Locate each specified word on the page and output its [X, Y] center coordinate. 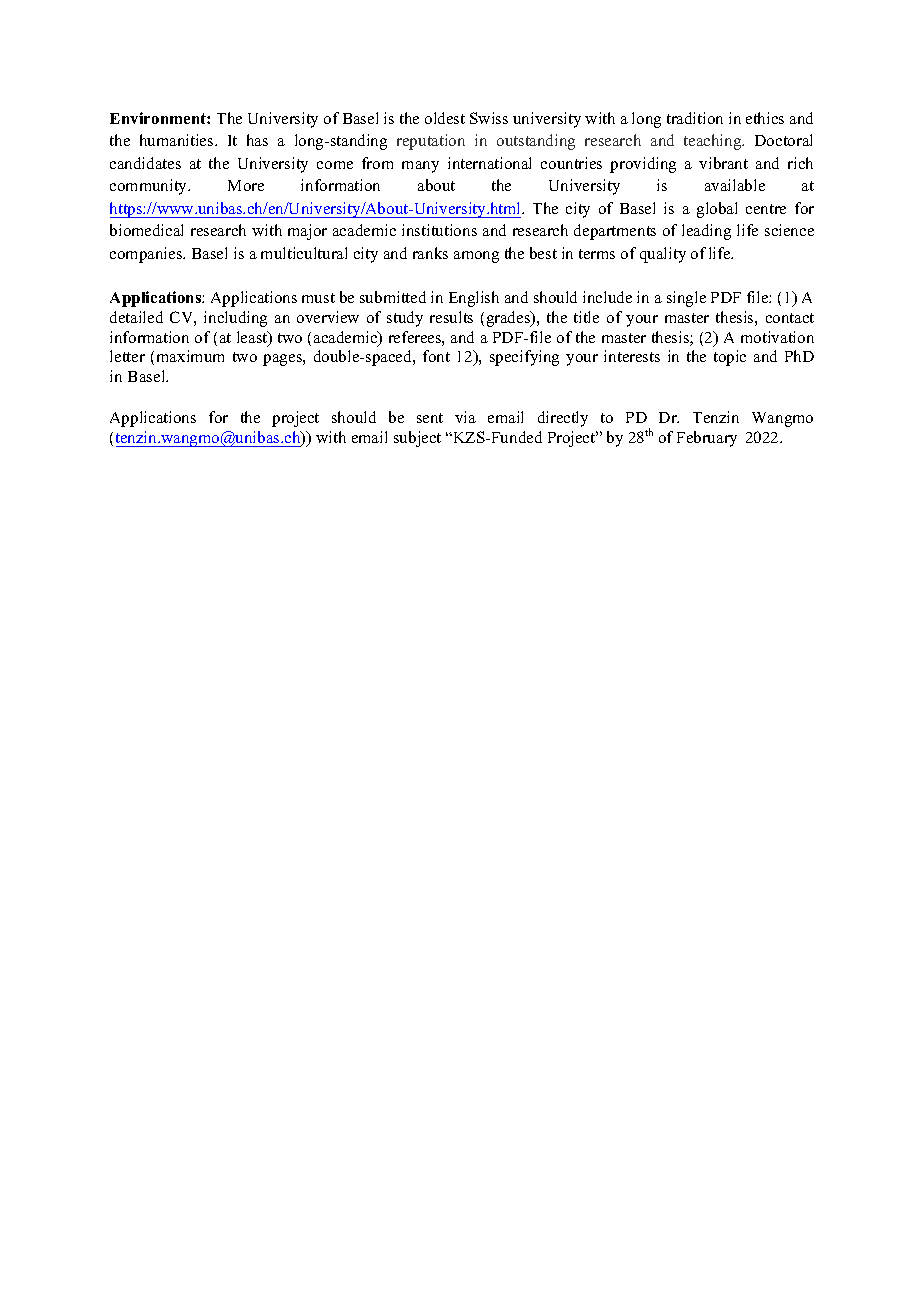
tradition [695, 118]
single [686, 299]
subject [417, 439]
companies [147, 255]
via [465, 417]
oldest [445, 118]
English [474, 299]
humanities [178, 140]
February [707, 439]
